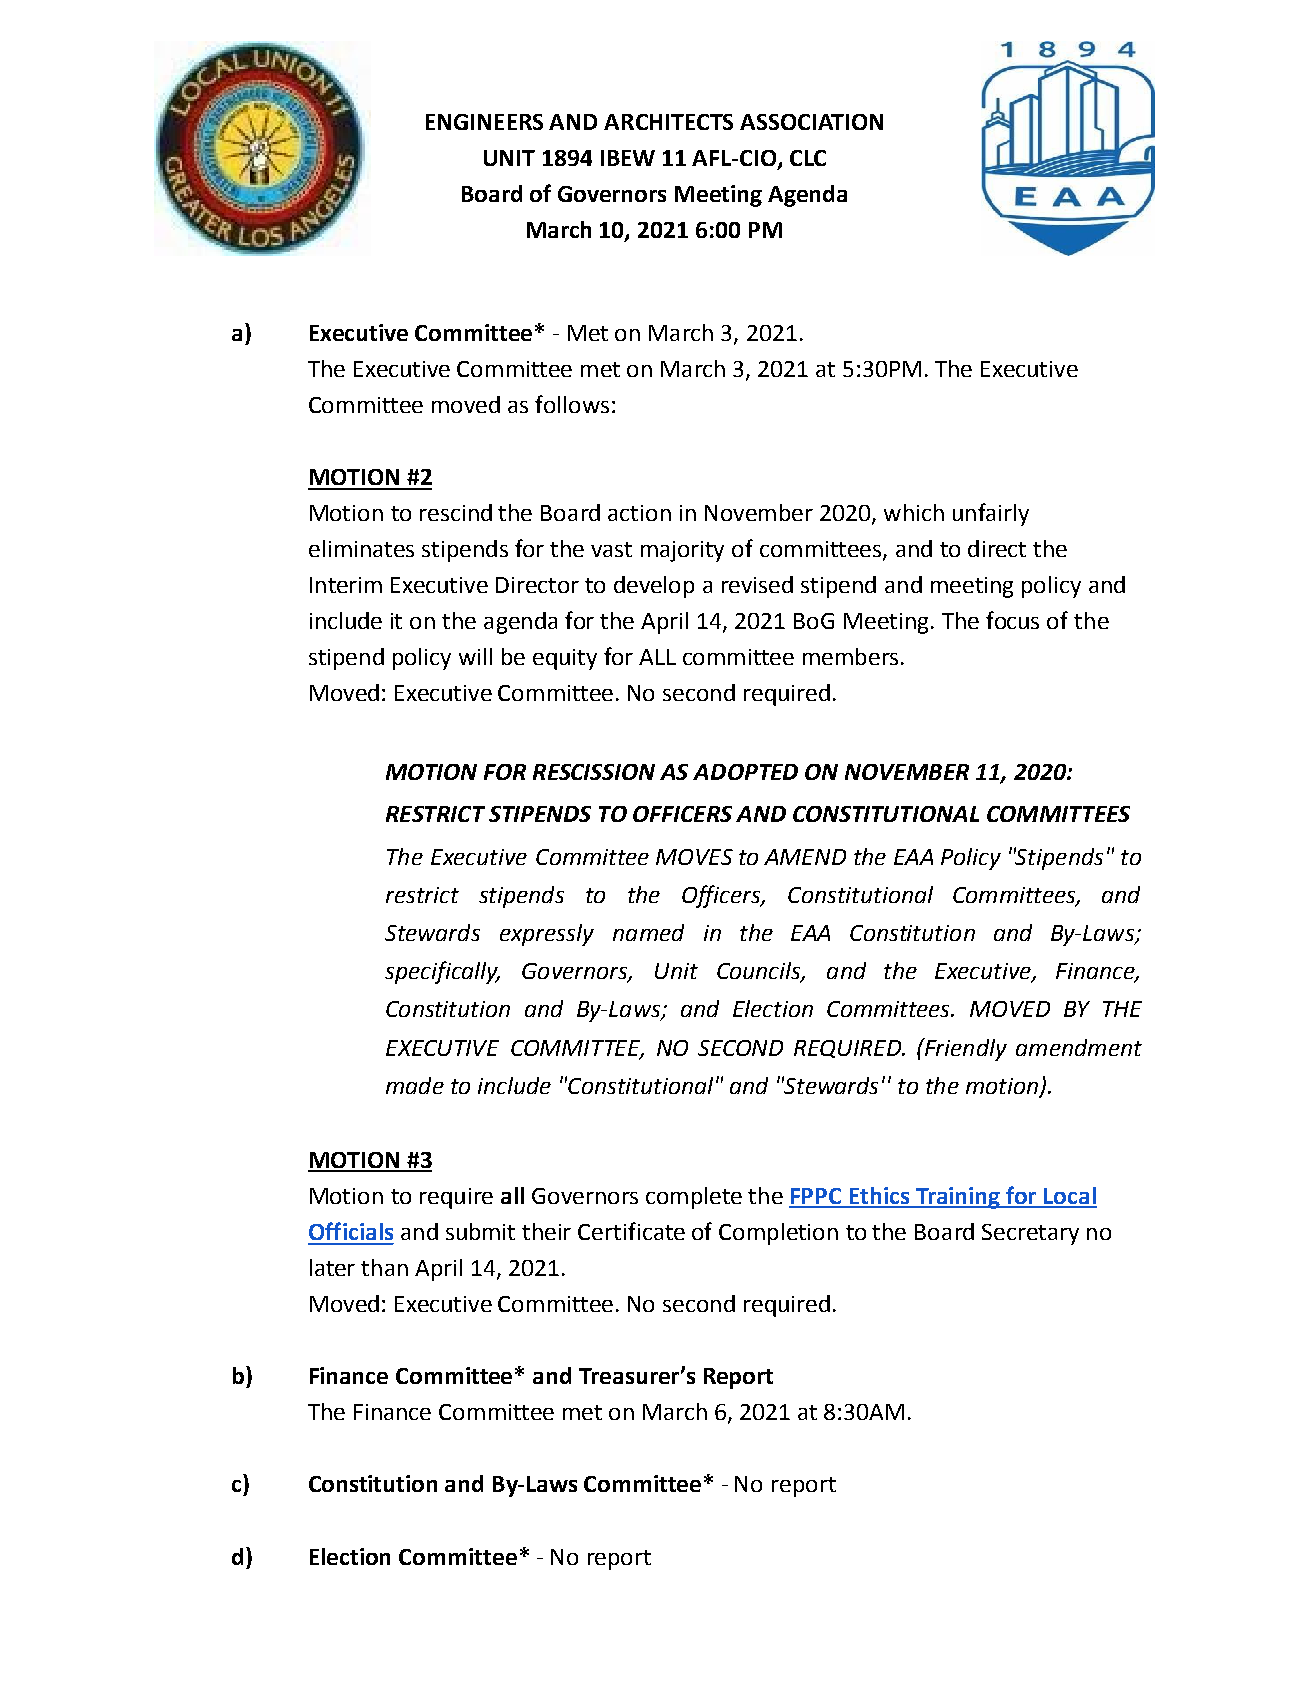 This screenshot has width=1309, height=1694. Describe the element at coordinates (384, 1267) in the screenshot. I see `than` at that location.
